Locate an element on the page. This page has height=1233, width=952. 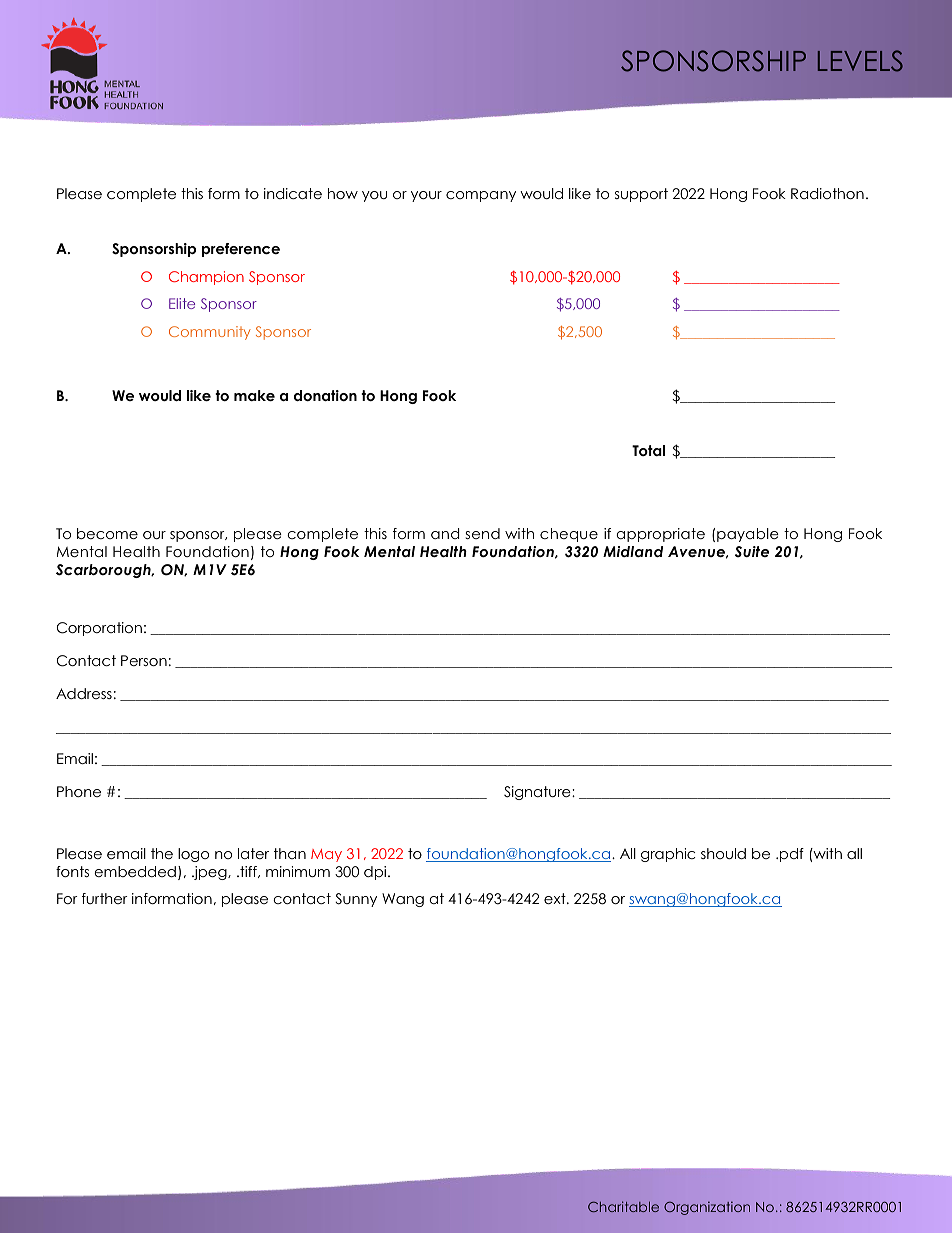
Charitable is located at coordinates (623, 1206).
